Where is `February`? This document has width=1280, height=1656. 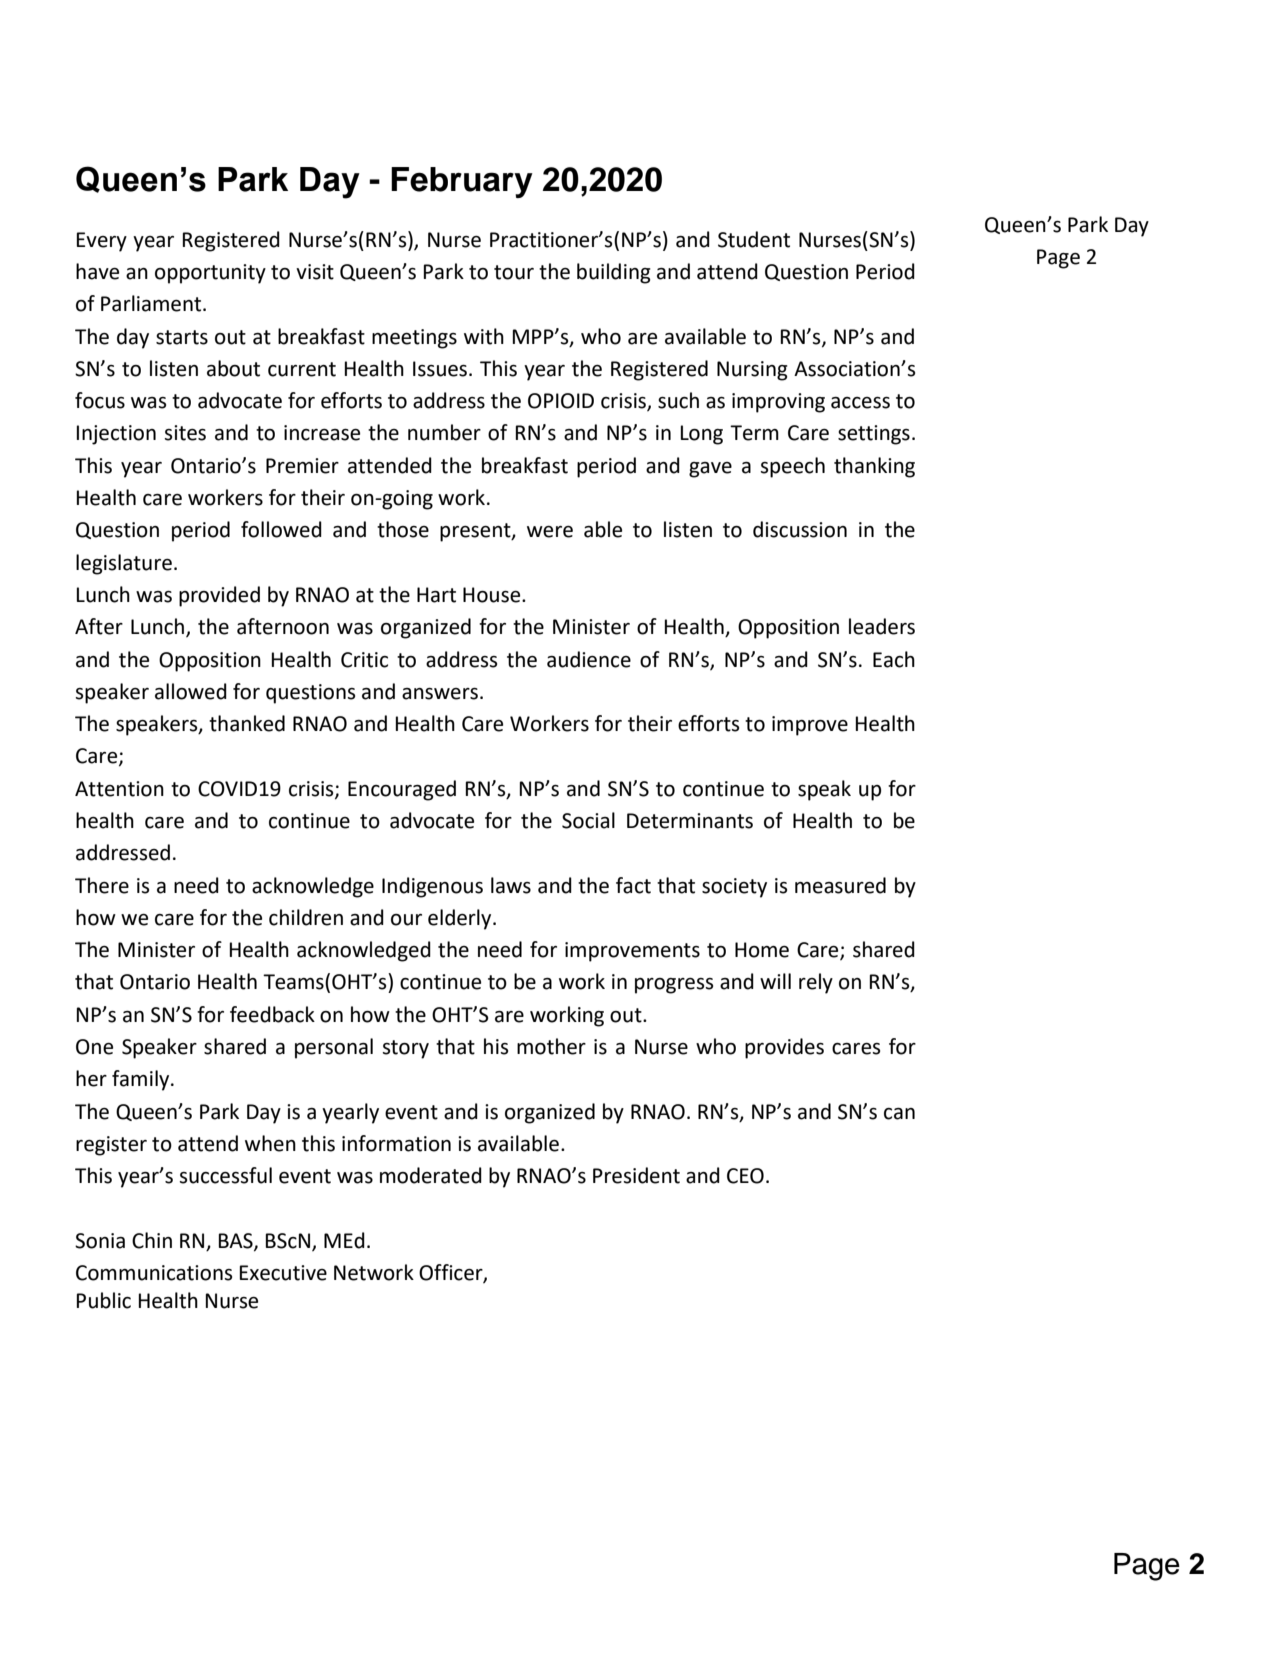
February is located at coordinates (462, 182).
